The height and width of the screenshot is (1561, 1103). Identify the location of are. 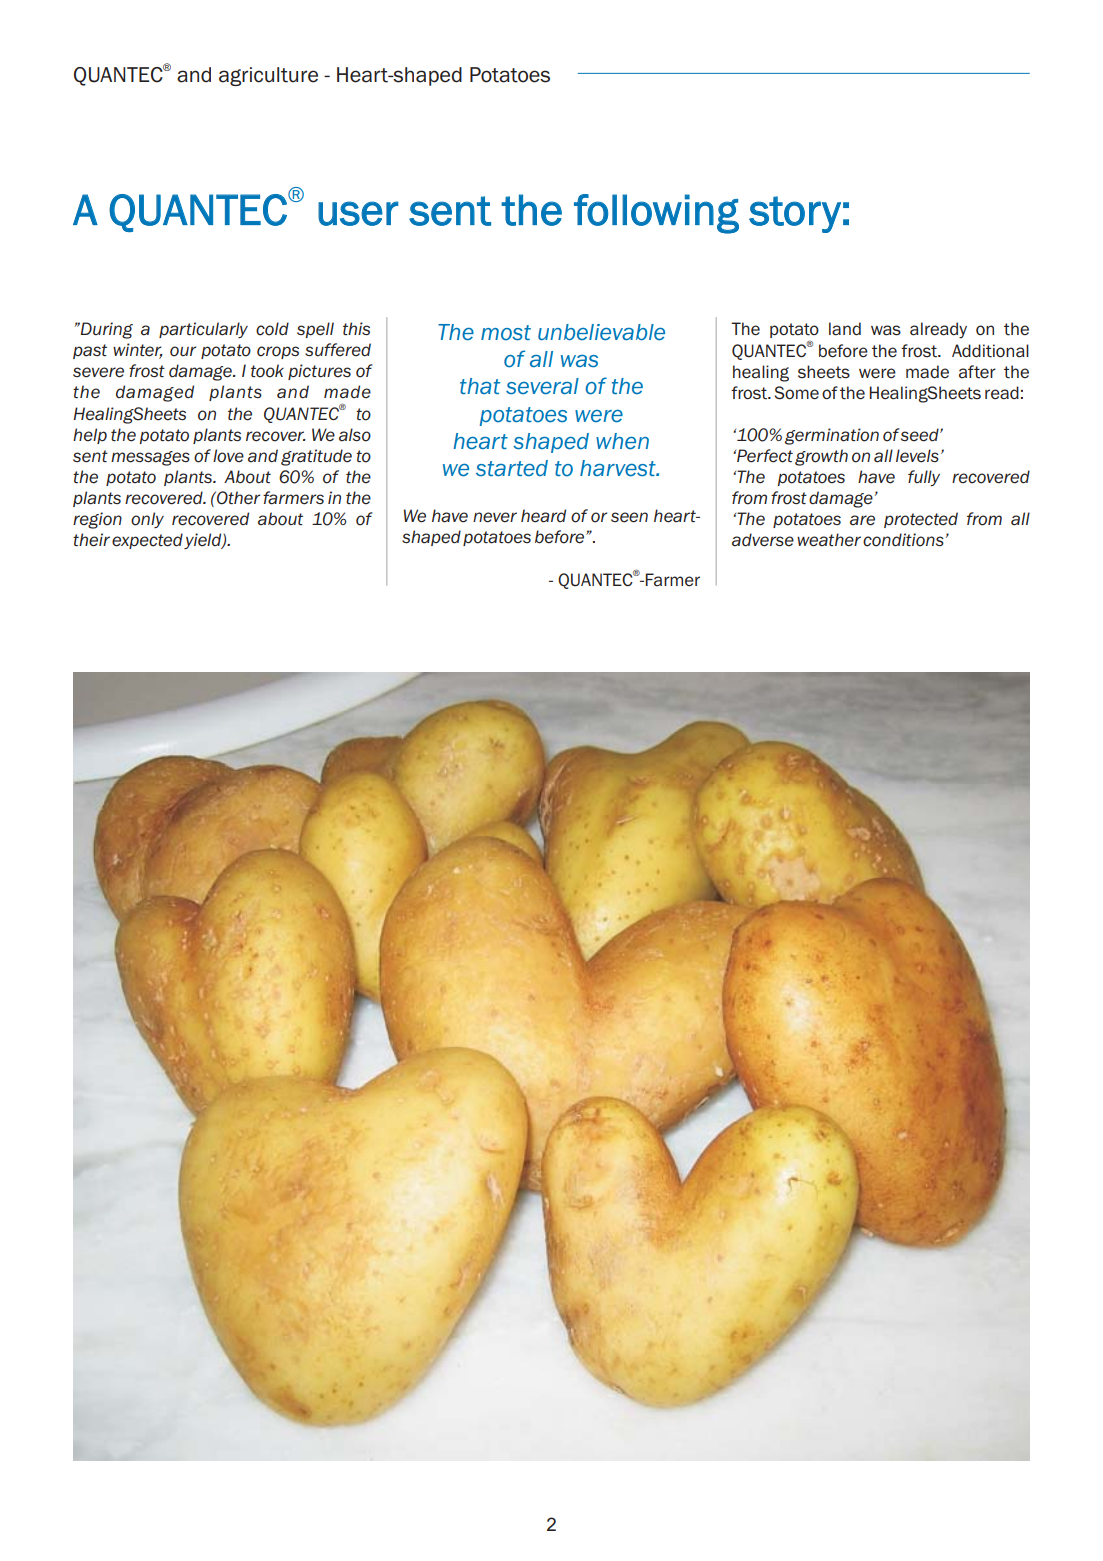
(862, 520).
